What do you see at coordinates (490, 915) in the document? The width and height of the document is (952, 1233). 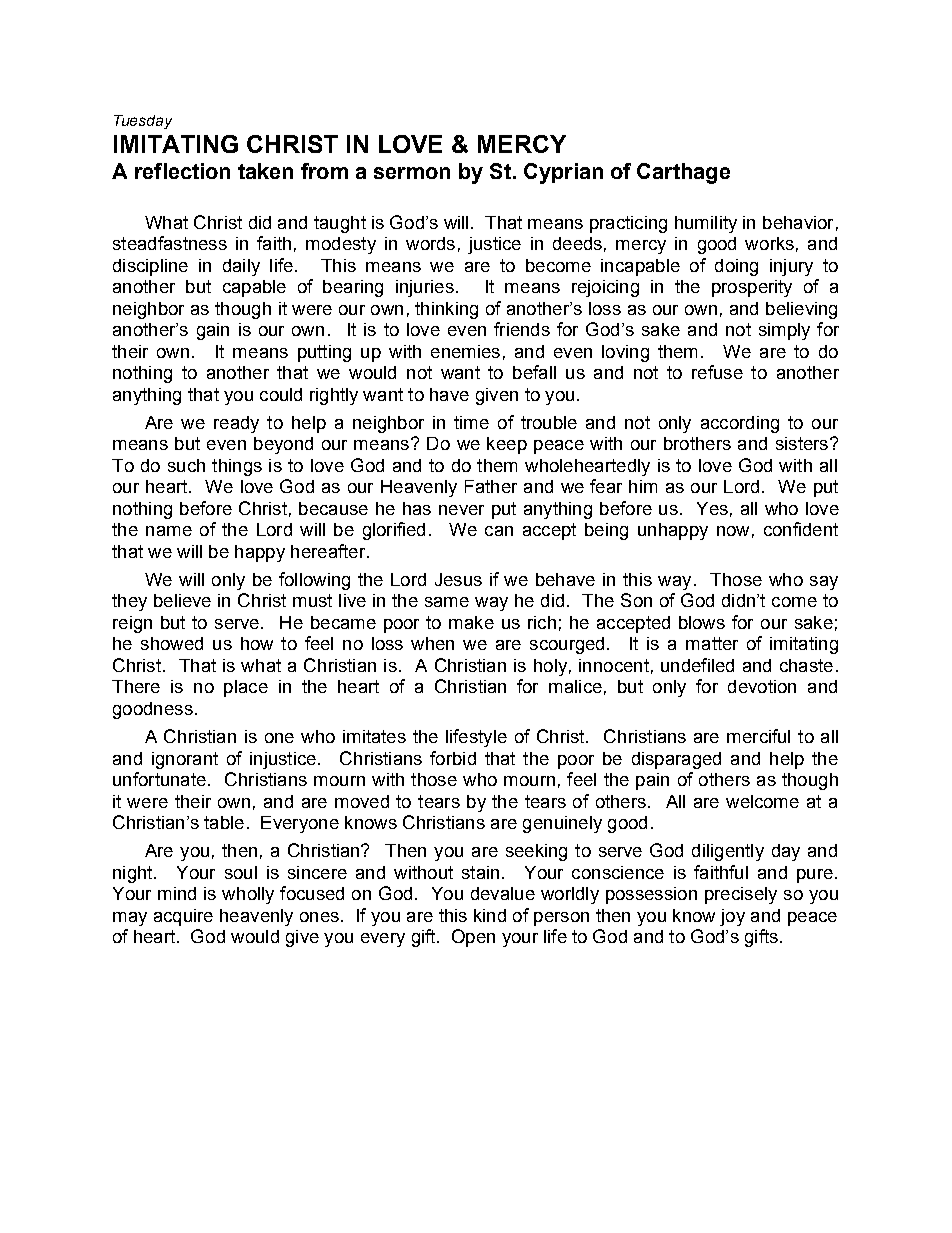 I see `kind` at bounding box center [490, 915].
